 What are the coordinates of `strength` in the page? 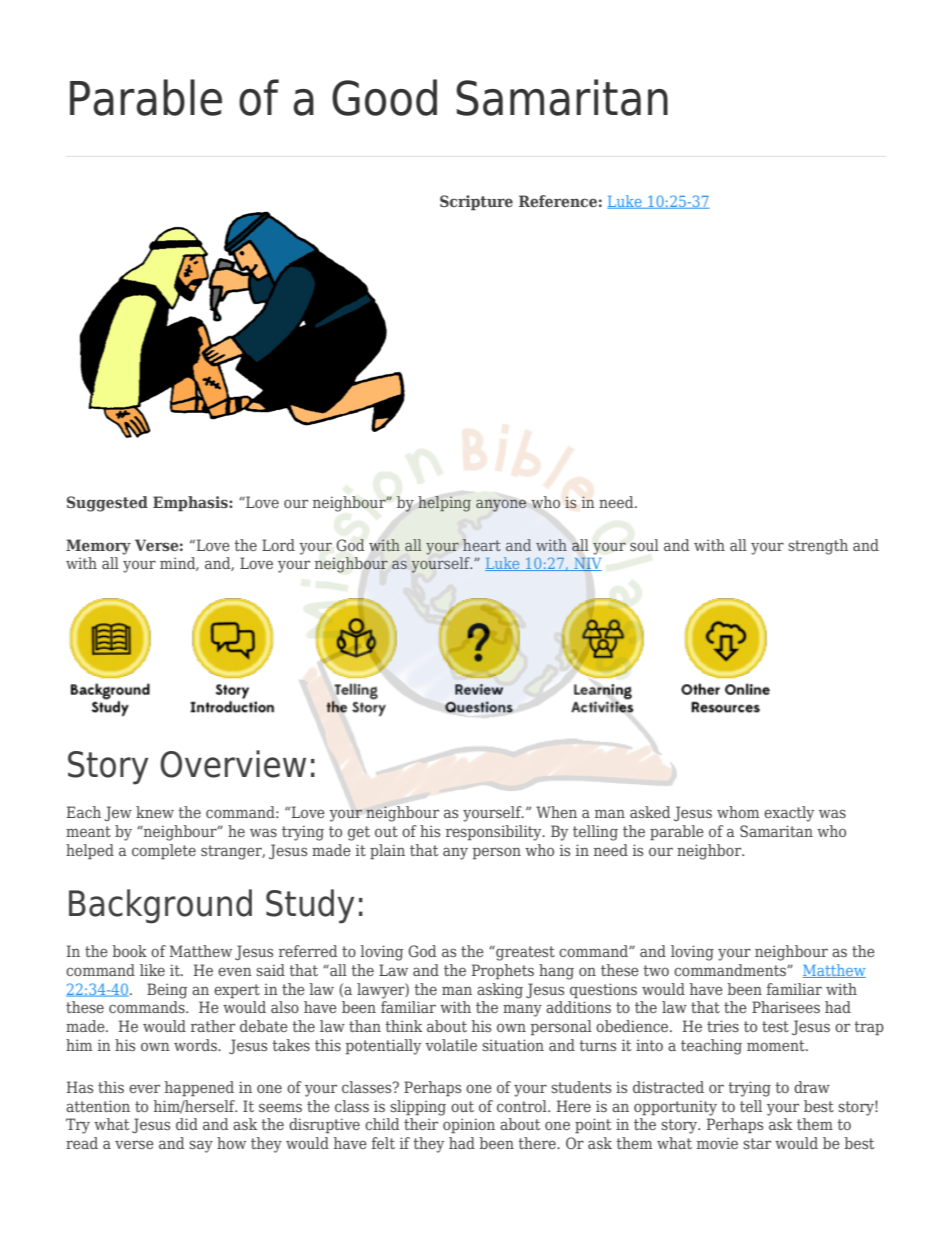 It's located at (818, 547).
